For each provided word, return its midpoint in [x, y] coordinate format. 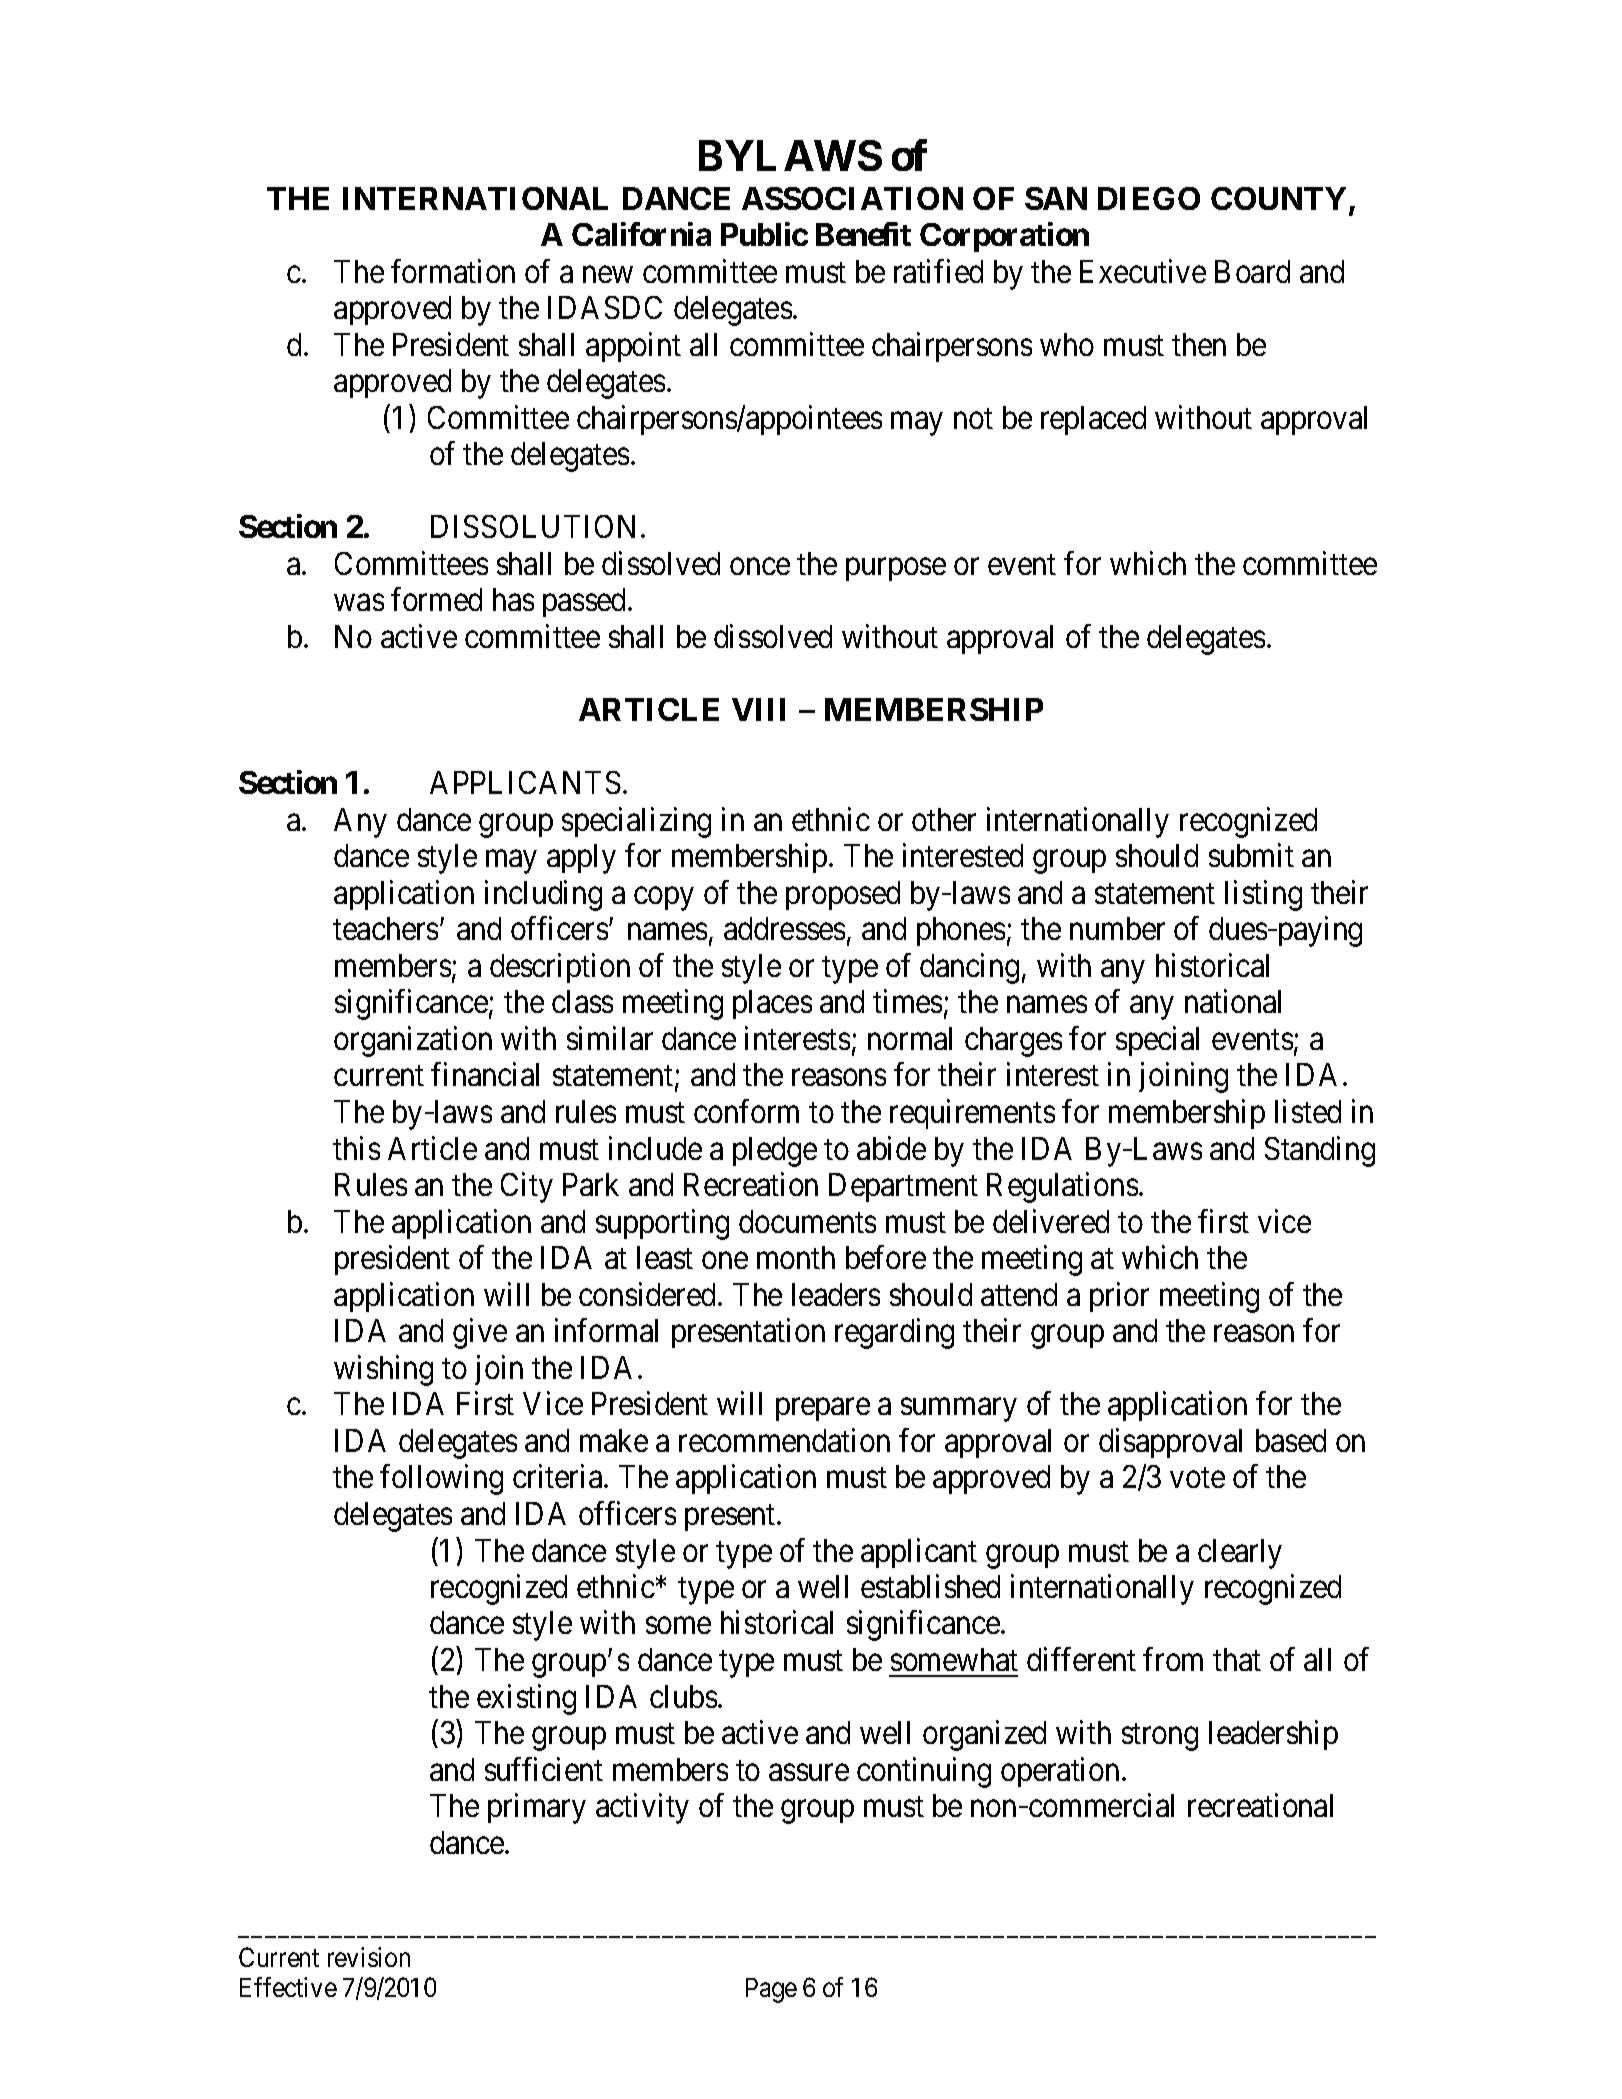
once [760, 566]
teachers [385, 928]
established [930, 1586]
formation [453, 271]
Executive [1143, 271]
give [480, 1334]
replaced [1093, 420]
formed [436, 599]
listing [1263, 895]
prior [1119, 1297]
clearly [1240, 1554]
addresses [784, 928]
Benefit [863, 234]
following [441, 1480]
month [796, 1257]
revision [369, 1957]
